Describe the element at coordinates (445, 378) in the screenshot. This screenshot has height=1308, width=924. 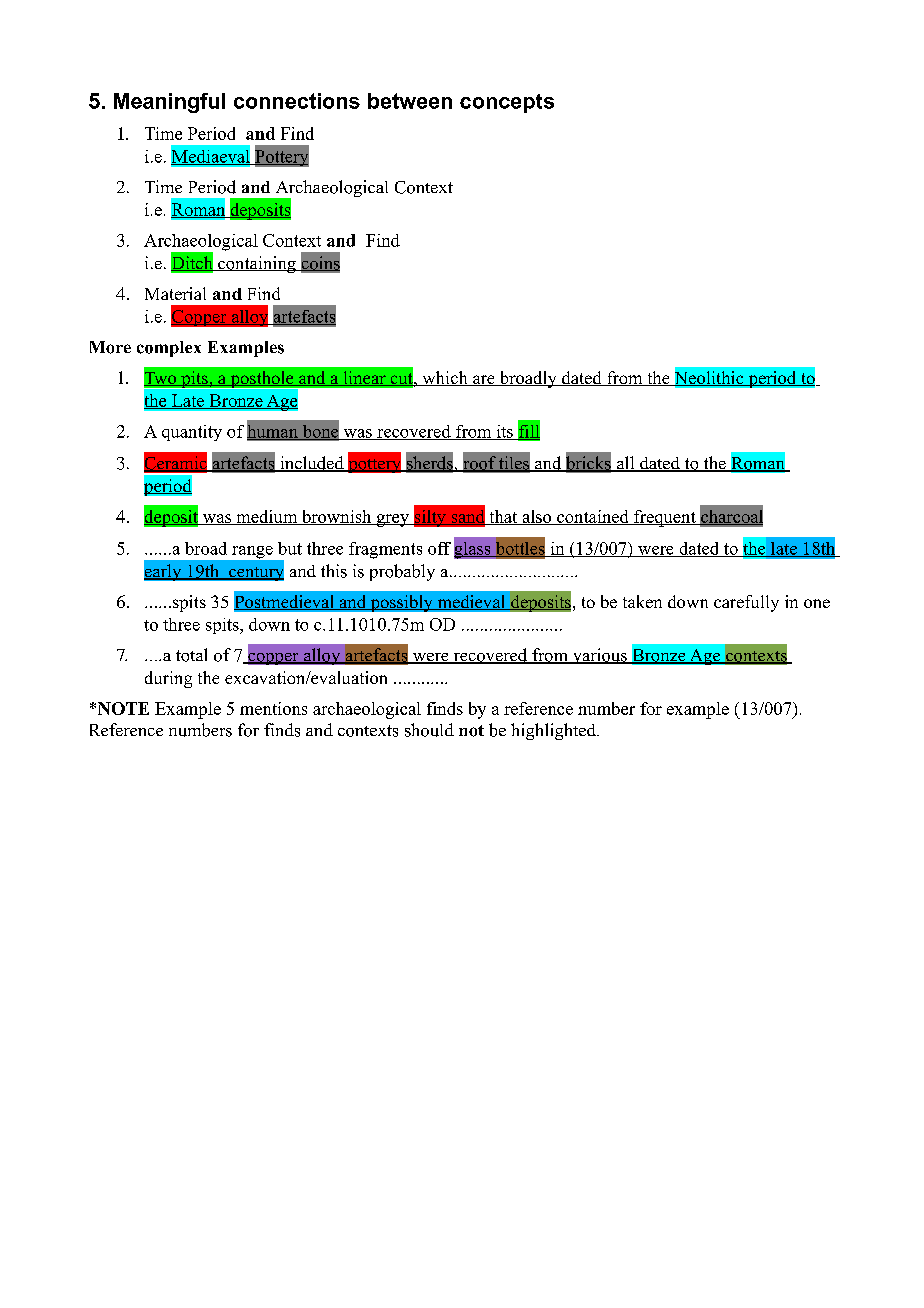
I see `which` at that location.
